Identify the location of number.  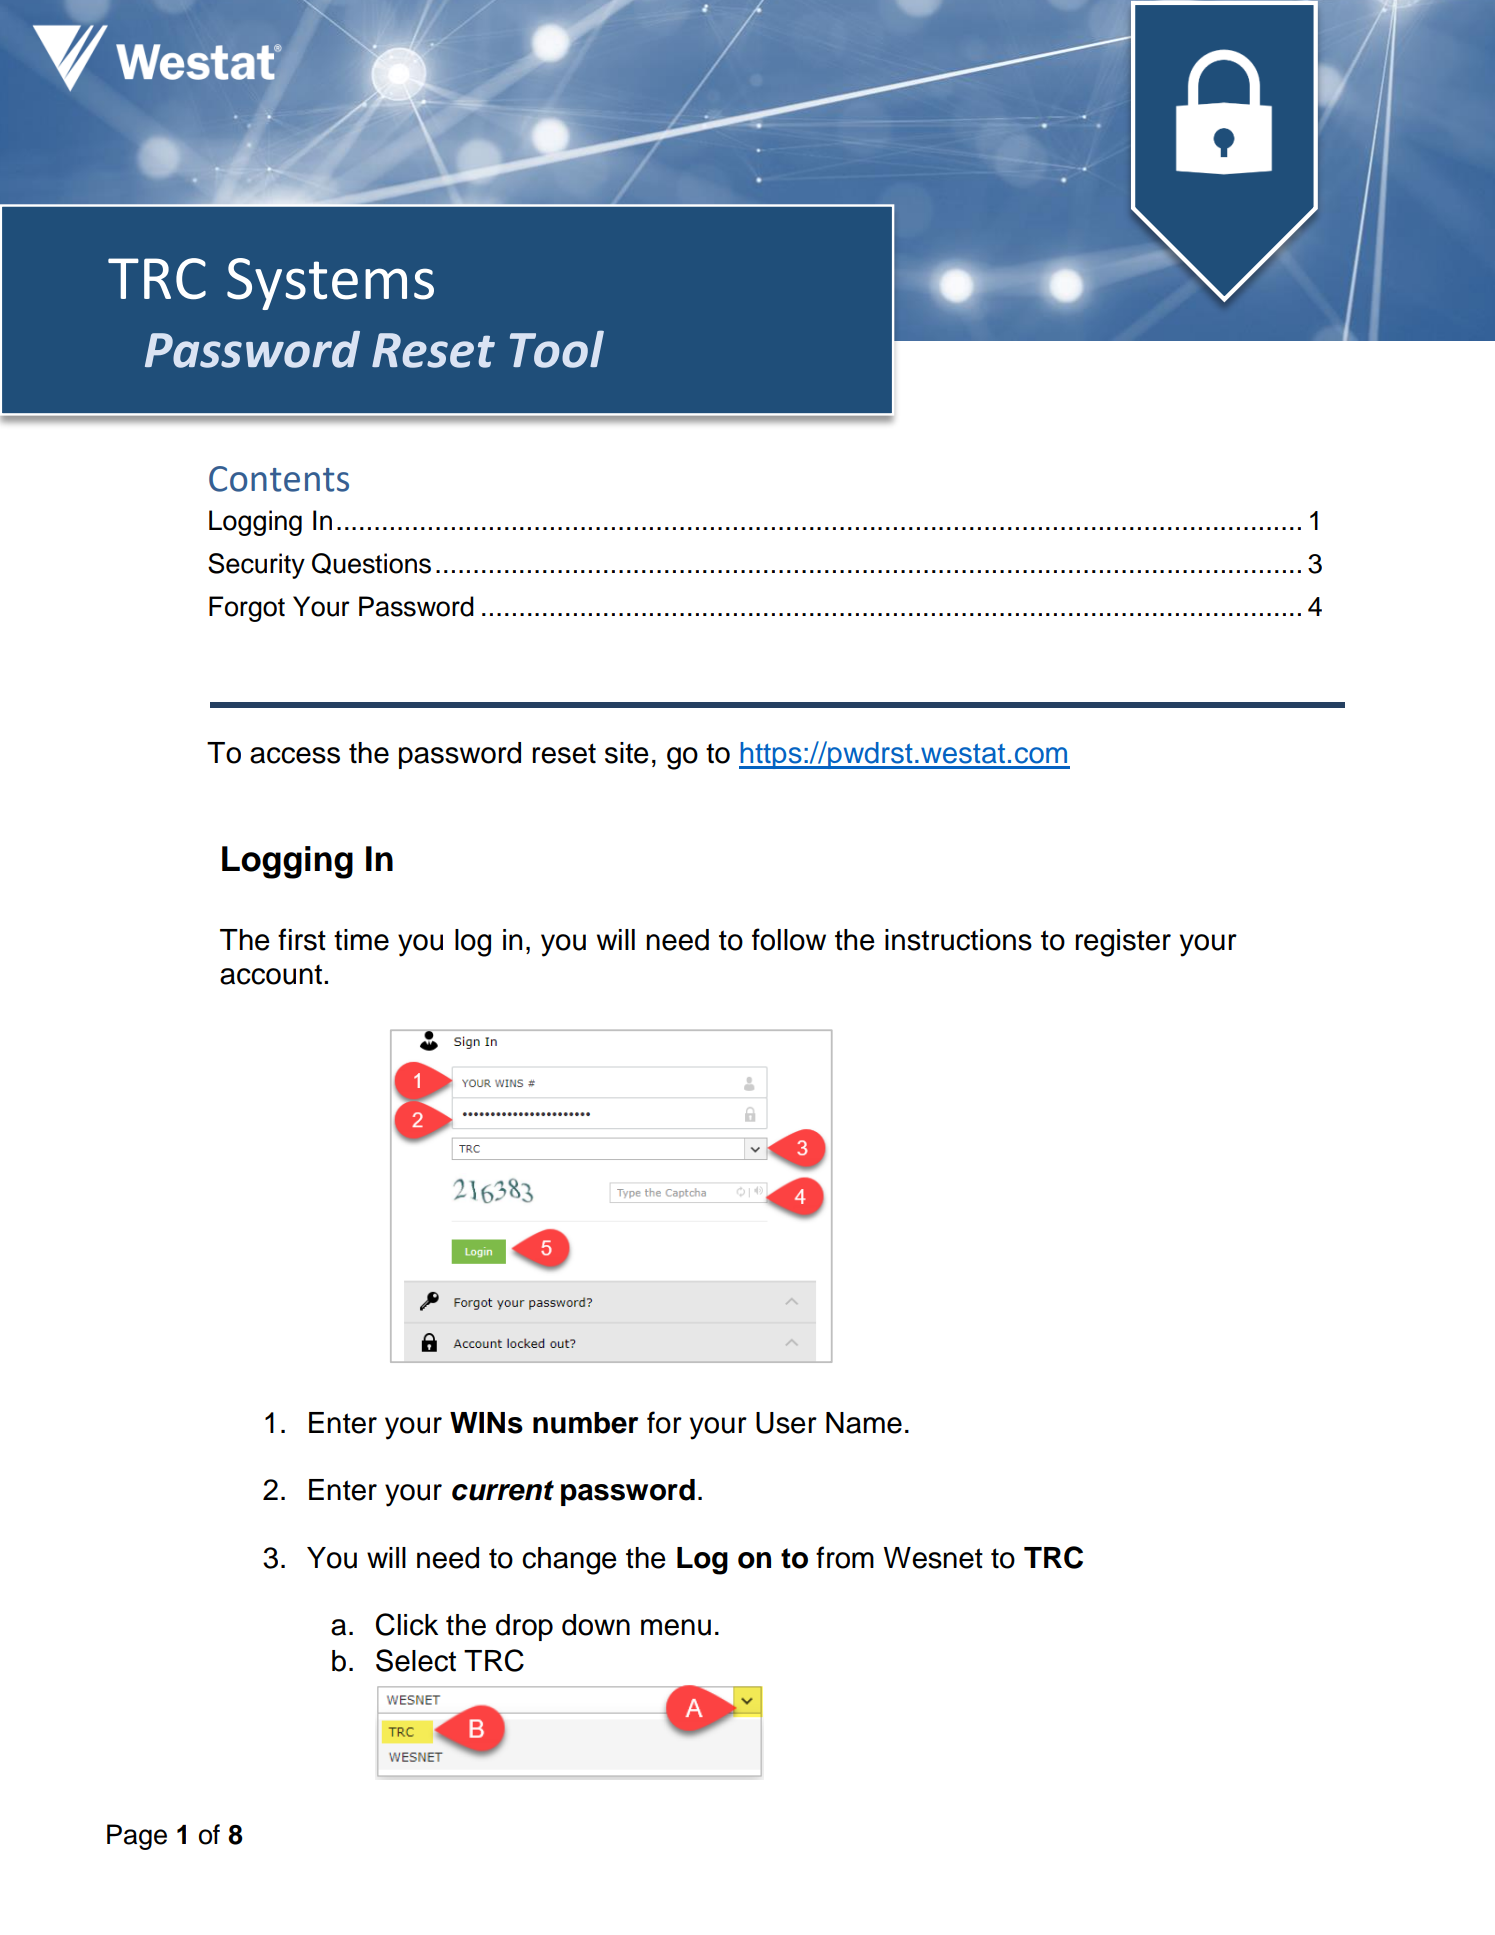
(585, 1423).
